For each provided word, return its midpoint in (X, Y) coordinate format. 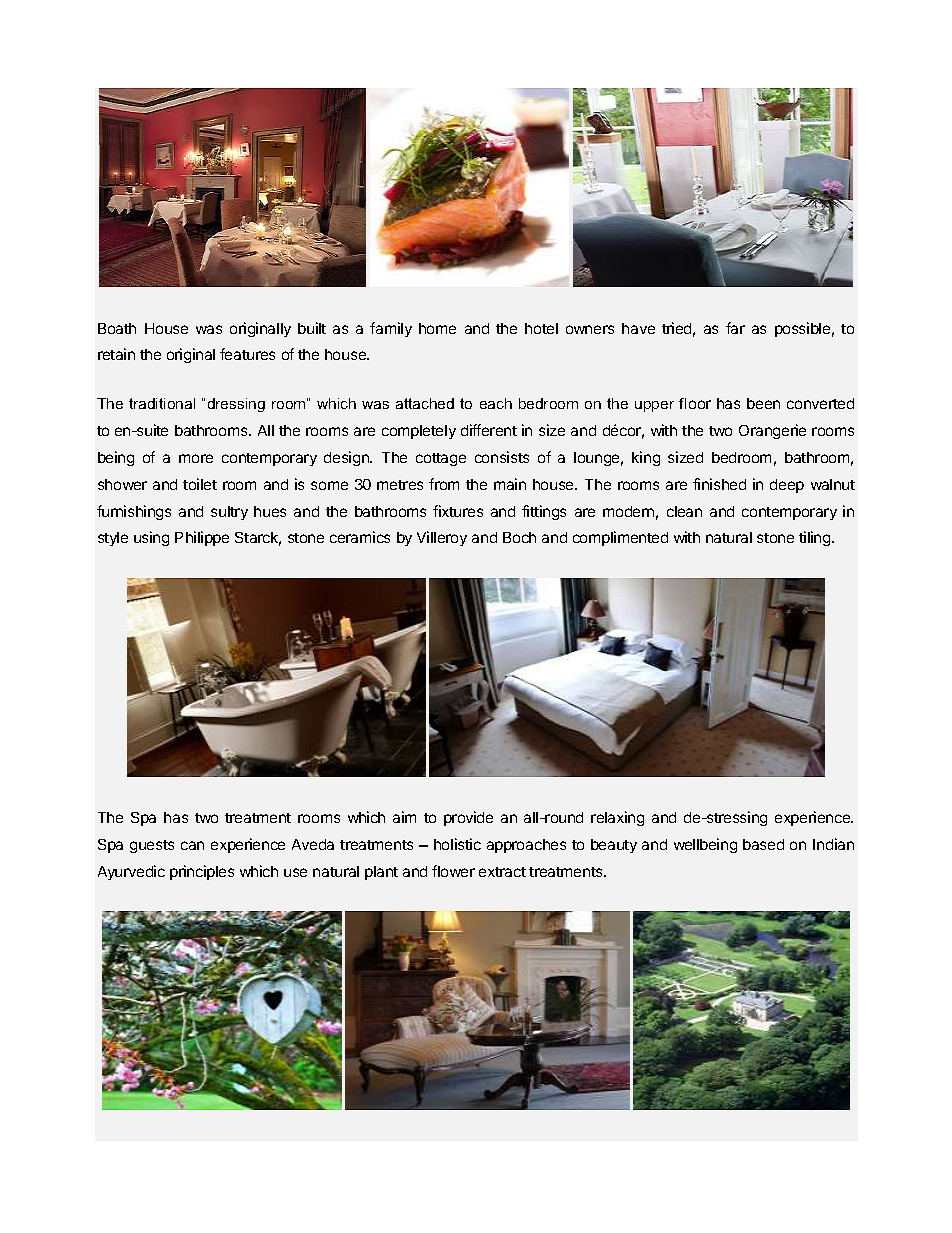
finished (719, 484)
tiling (816, 538)
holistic (457, 844)
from (444, 484)
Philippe (202, 538)
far (735, 328)
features (247, 354)
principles (202, 872)
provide (468, 818)
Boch (519, 537)
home (437, 328)
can (192, 845)
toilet (200, 484)
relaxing (617, 818)
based (763, 844)
